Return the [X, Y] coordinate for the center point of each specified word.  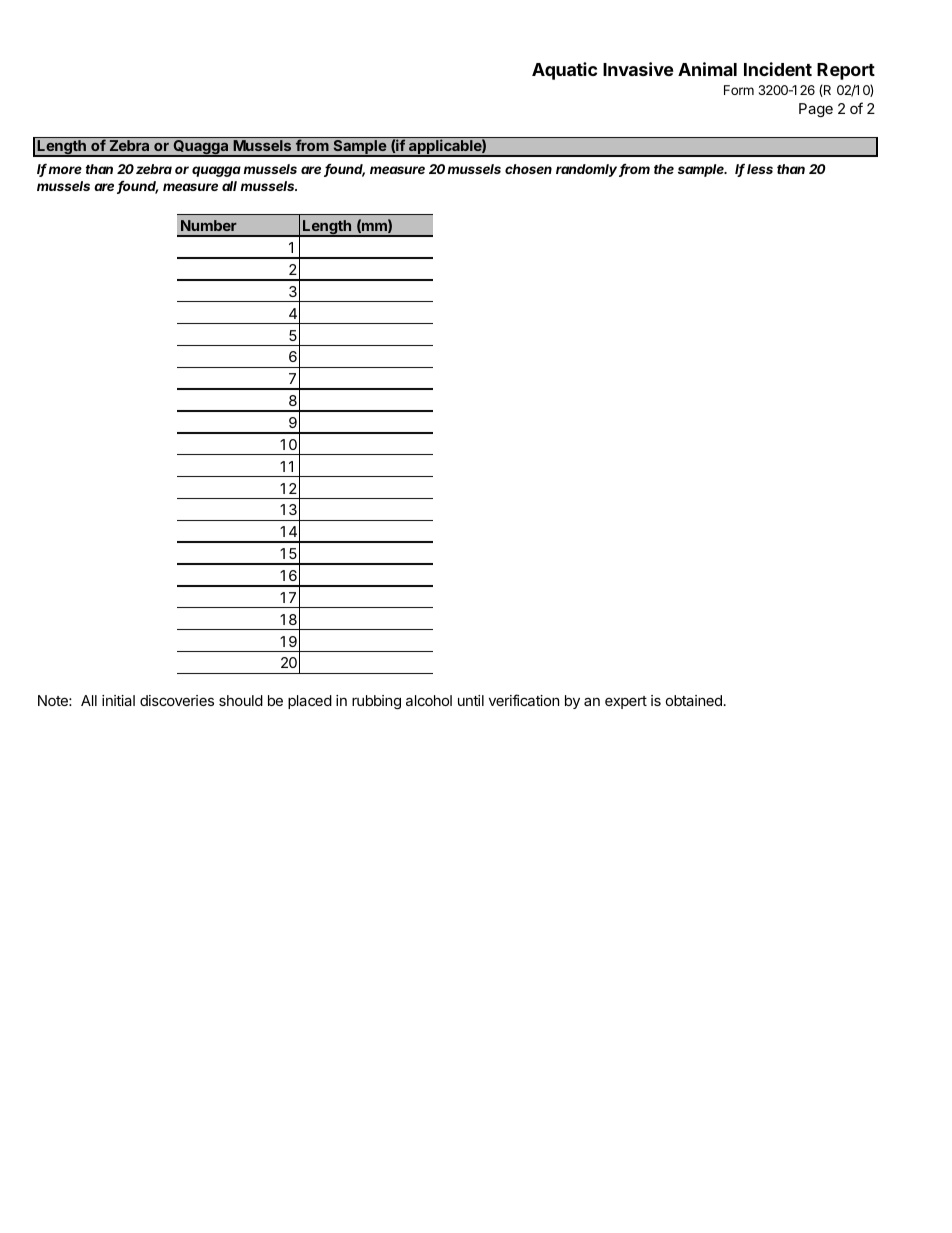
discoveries [177, 700]
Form [739, 90]
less [760, 169]
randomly [588, 170]
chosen [528, 169]
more [65, 170]
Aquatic [564, 71]
